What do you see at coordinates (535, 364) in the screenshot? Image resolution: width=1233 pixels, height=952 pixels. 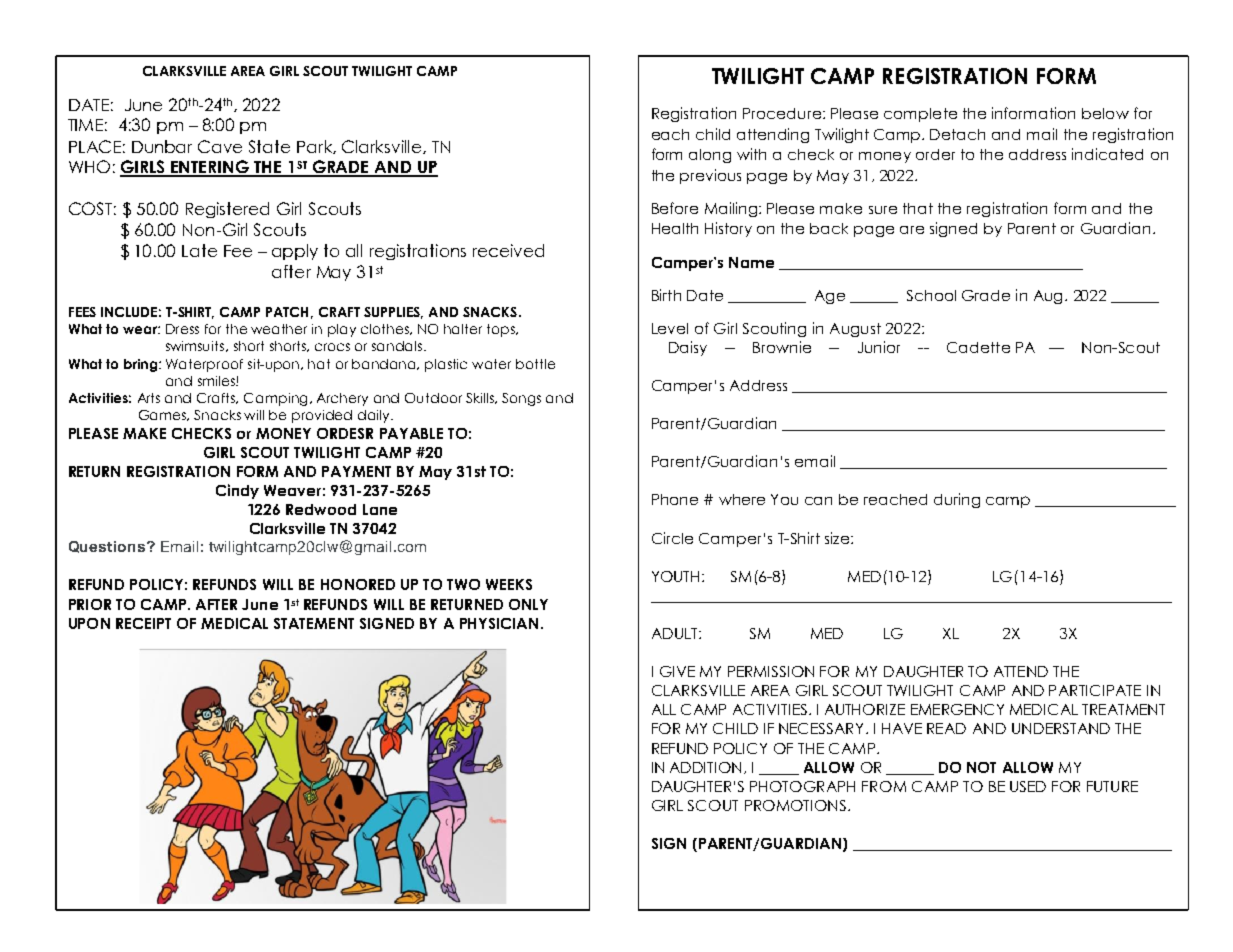 I see `bottle` at bounding box center [535, 364].
